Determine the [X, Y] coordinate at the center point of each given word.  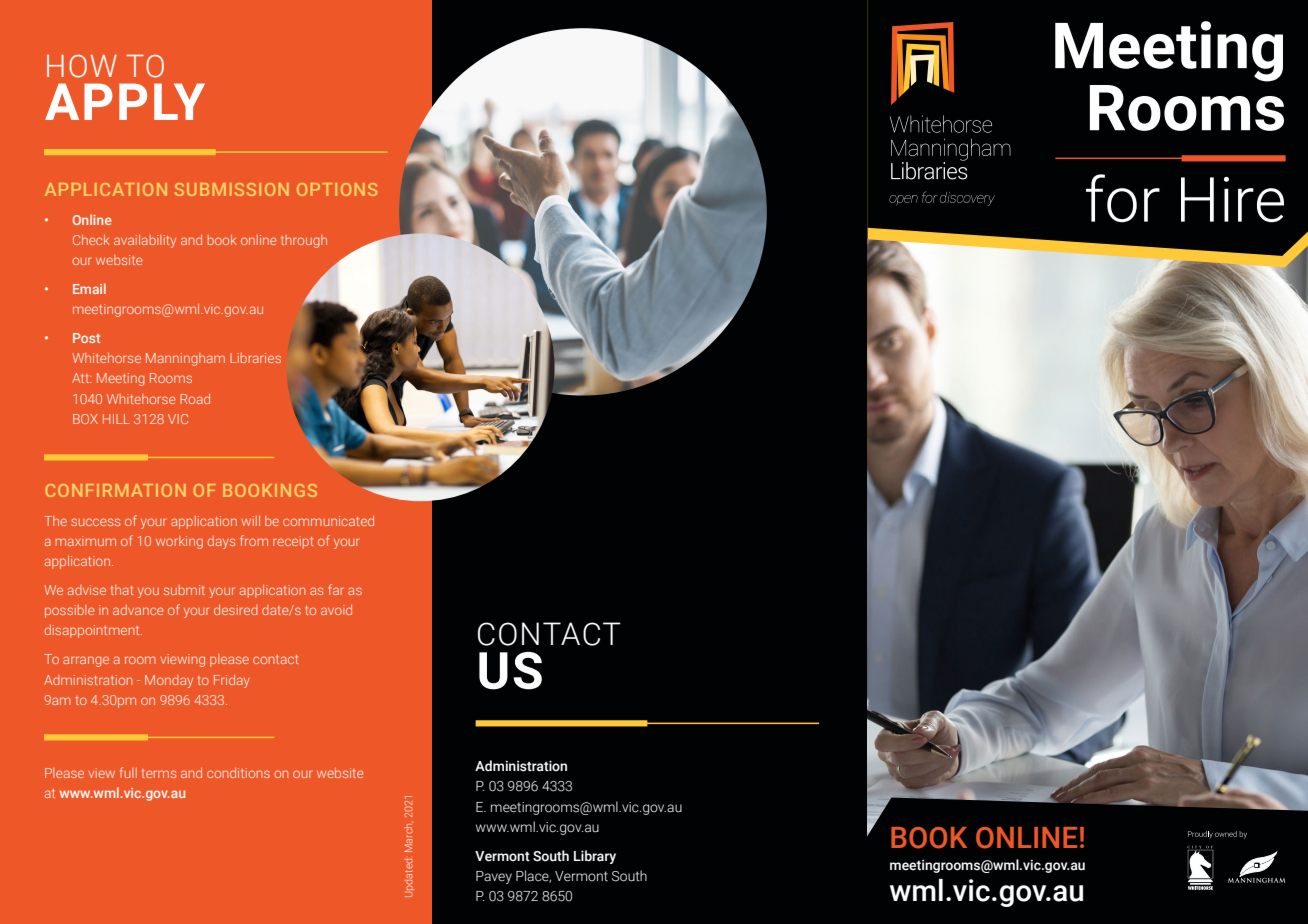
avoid [336, 610]
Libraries [255, 358]
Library [595, 857]
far [336, 589]
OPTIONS [337, 189]
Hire [1232, 200]
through [304, 241]
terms [159, 773]
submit [184, 590]
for [1123, 198]
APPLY [125, 101]
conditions [238, 773]
